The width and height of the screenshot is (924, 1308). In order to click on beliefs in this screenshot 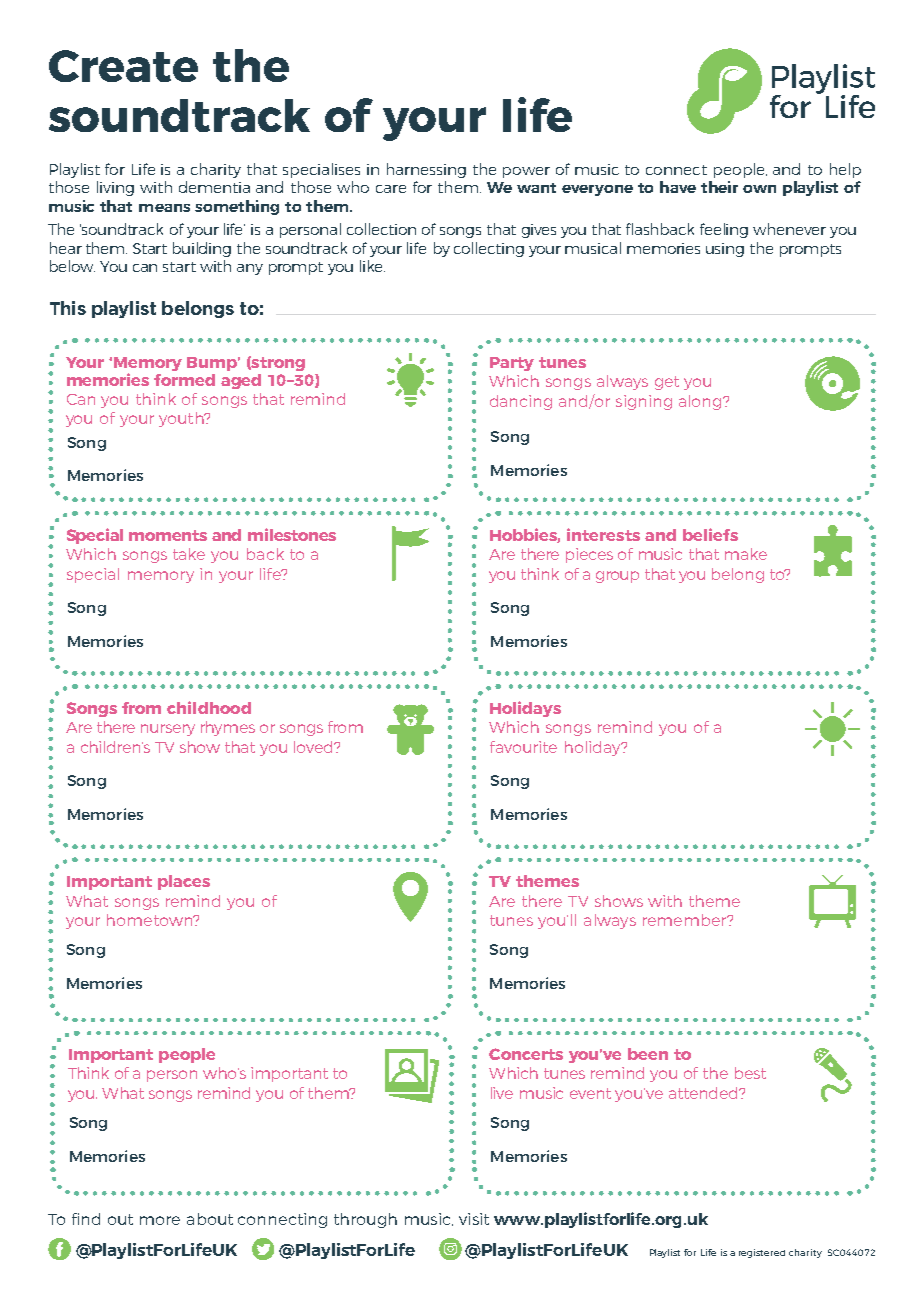, I will do `click(710, 534)`.
